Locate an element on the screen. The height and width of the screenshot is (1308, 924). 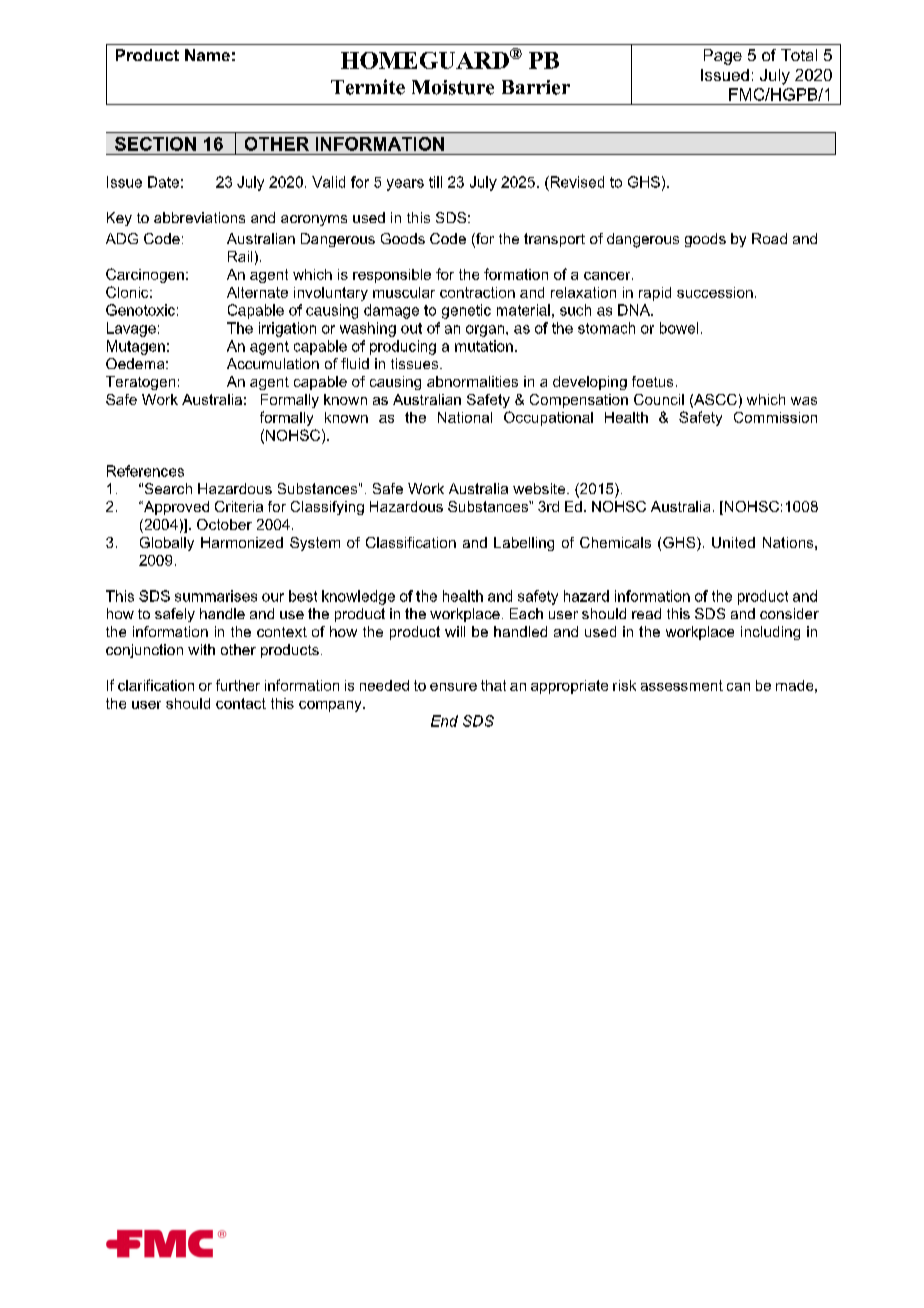
transport is located at coordinates (554, 240).
